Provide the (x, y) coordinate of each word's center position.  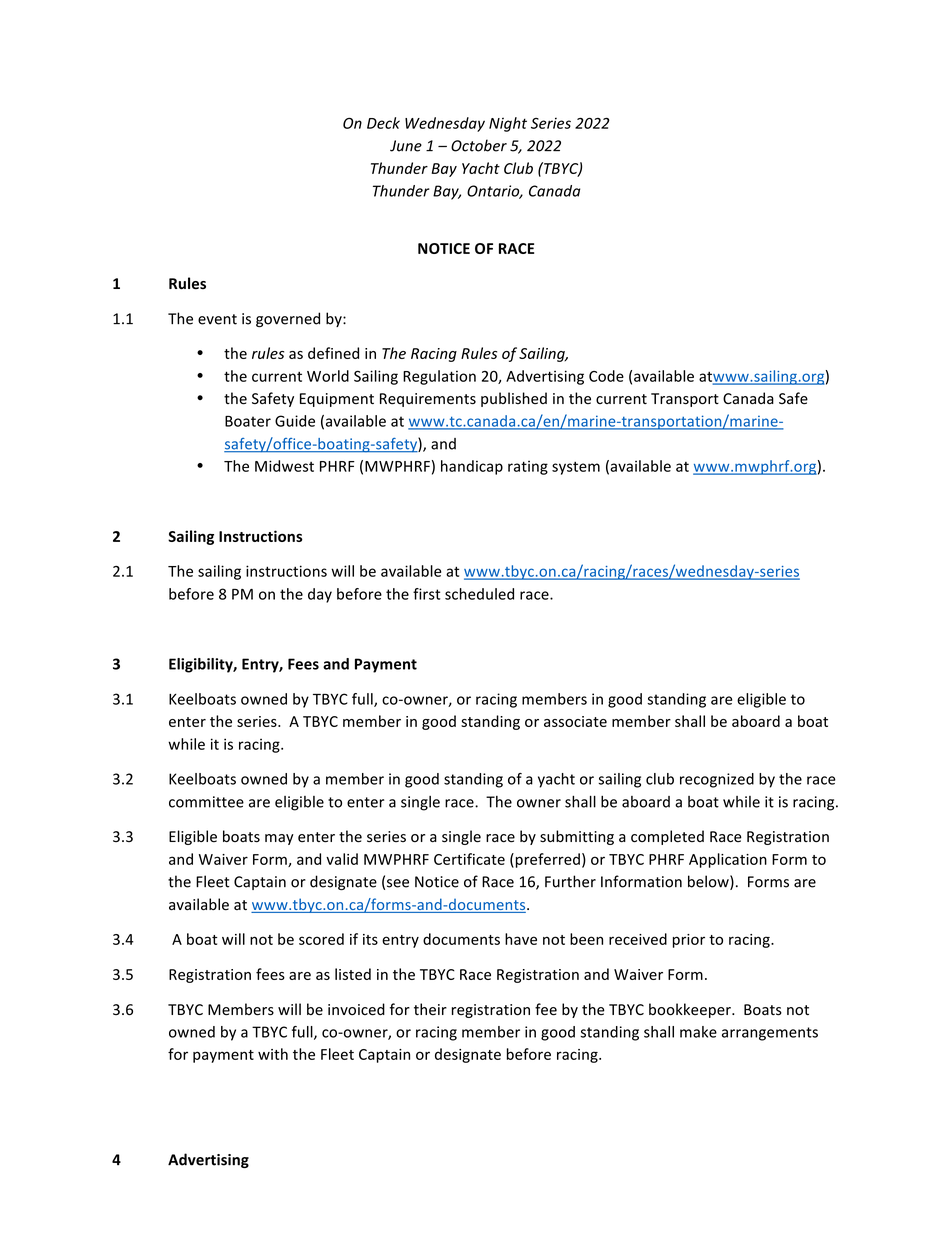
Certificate (469, 859)
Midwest (284, 466)
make (698, 1032)
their (430, 1009)
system (576, 468)
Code (606, 376)
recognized (717, 780)
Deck (383, 123)
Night (508, 124)
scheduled (479, 594)
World (328, 376)
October (479, 145)
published (514, 399)
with (273, 1054)
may (279, 839)
